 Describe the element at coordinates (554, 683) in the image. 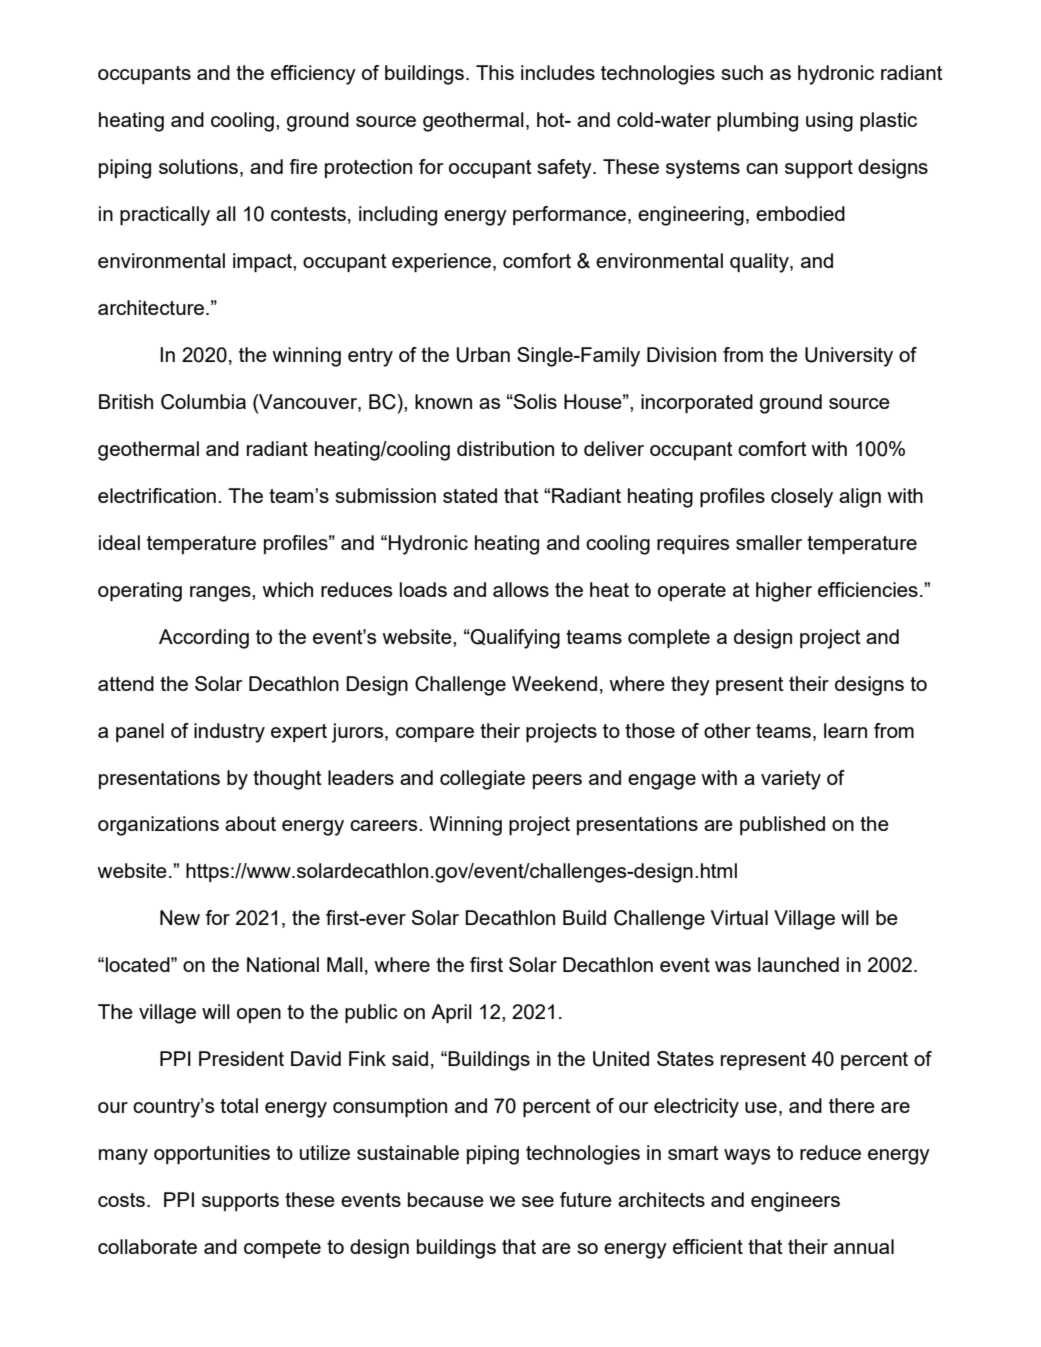

I see `Weekend` at that location.
